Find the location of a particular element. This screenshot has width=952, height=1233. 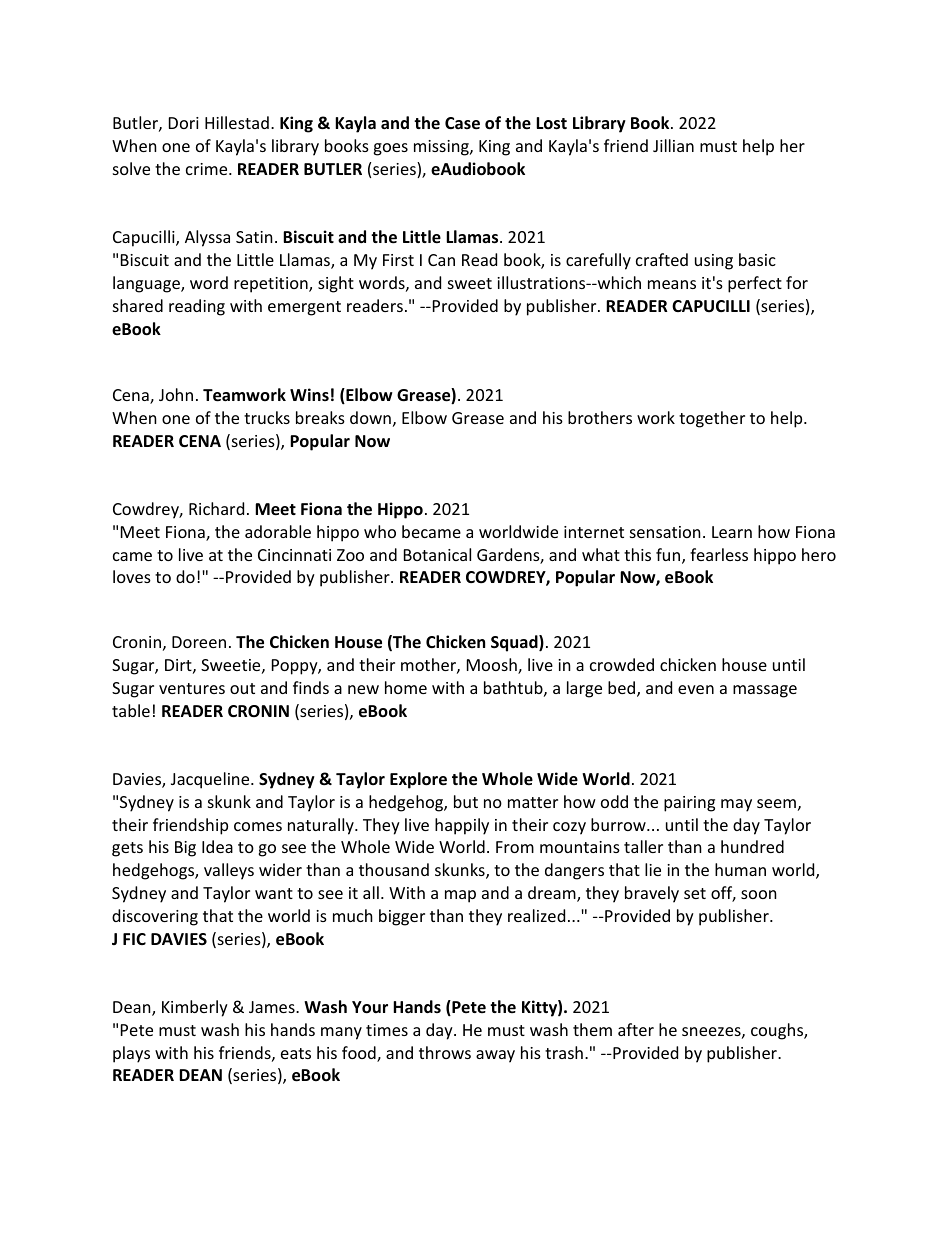

Kimberly is located at coordinates (195, 1008).
